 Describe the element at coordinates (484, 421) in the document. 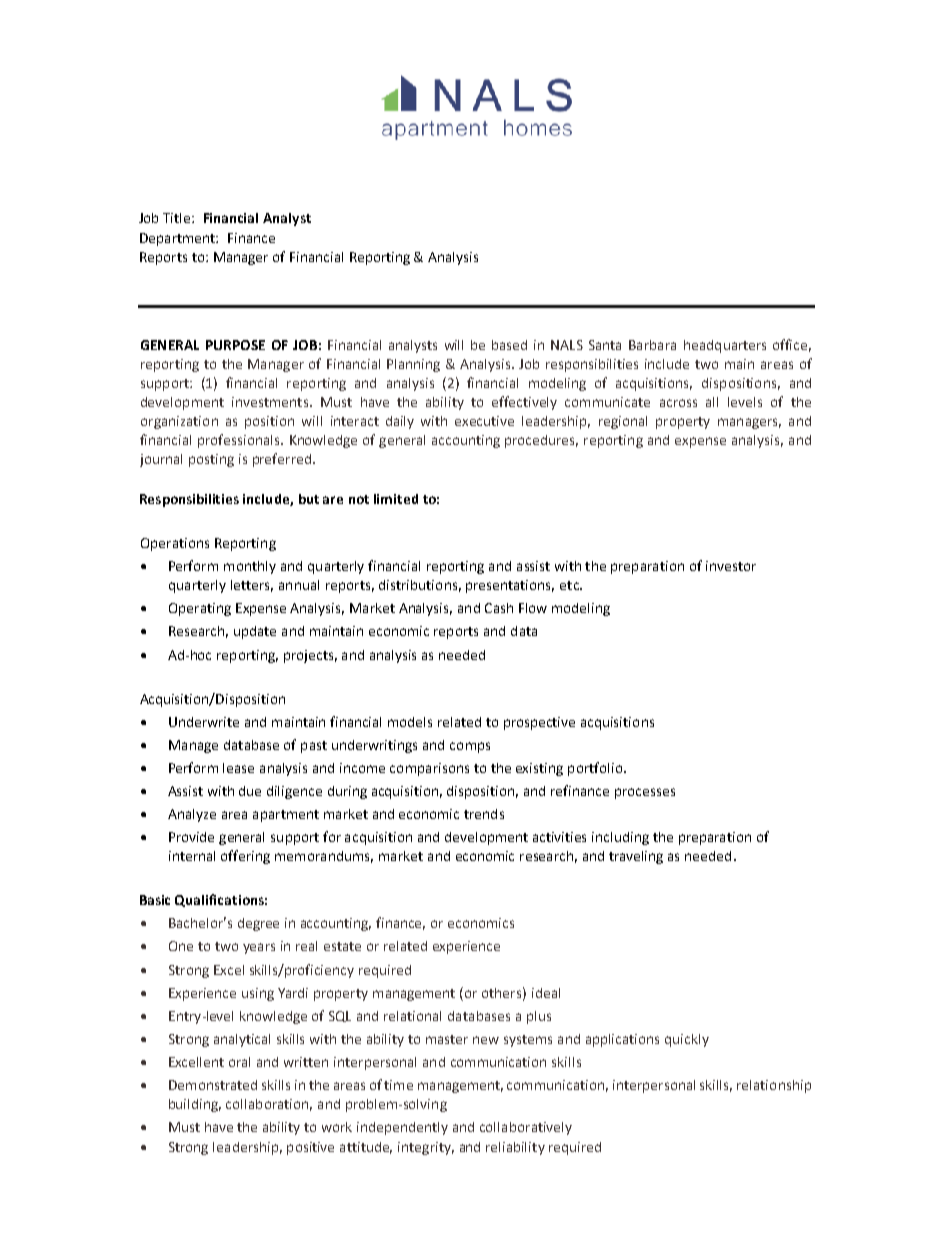

I see `executive` at that location.
